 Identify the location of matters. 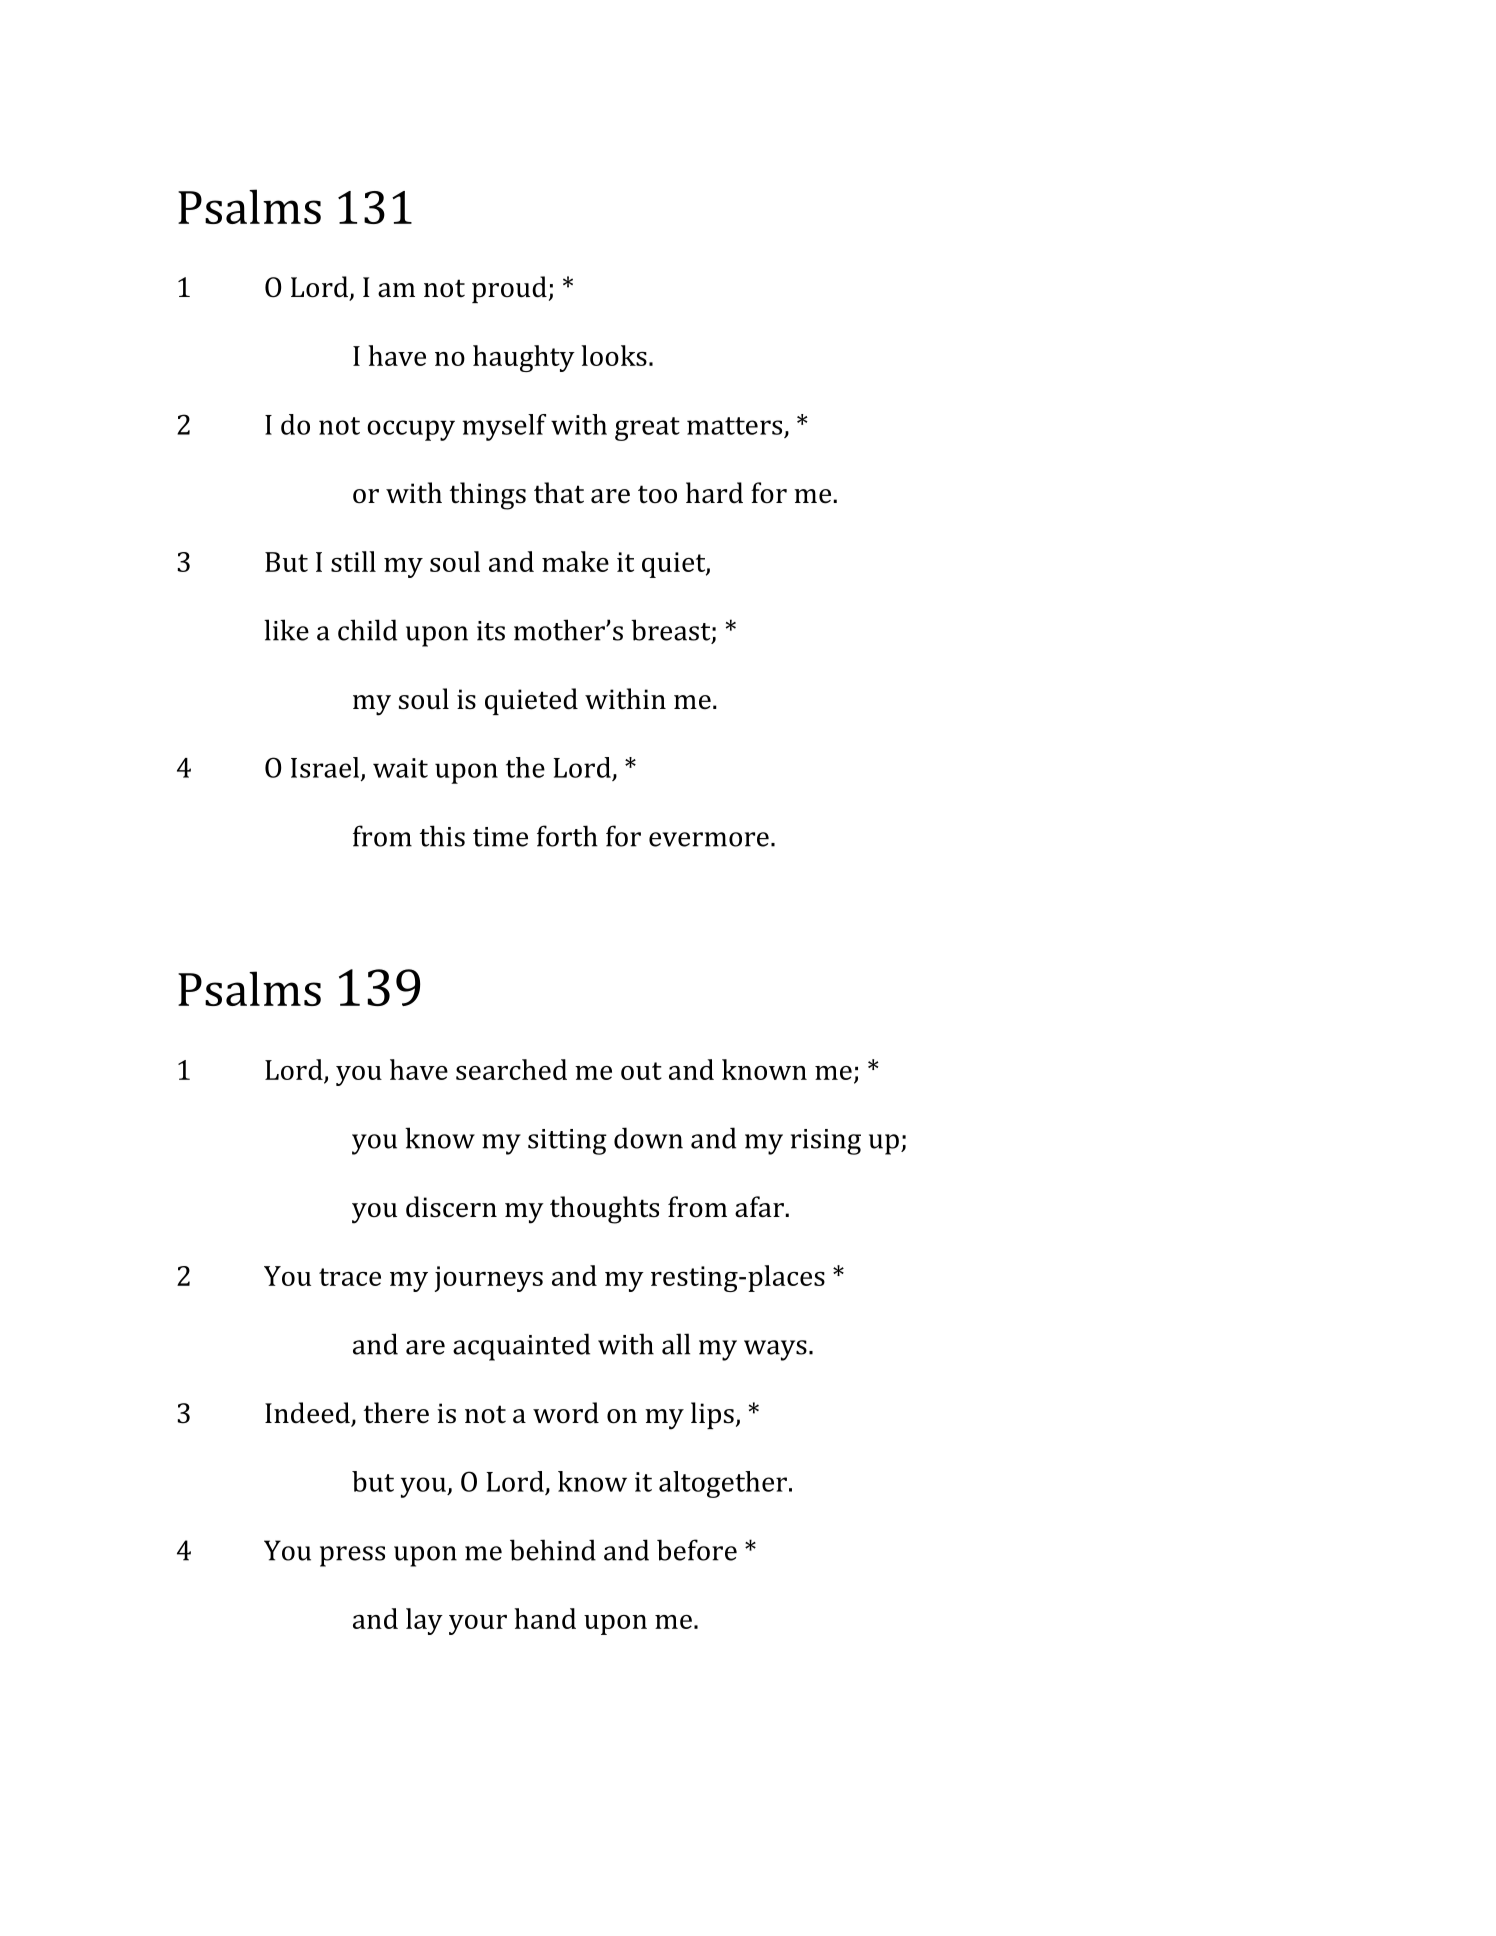
(734, 426).
